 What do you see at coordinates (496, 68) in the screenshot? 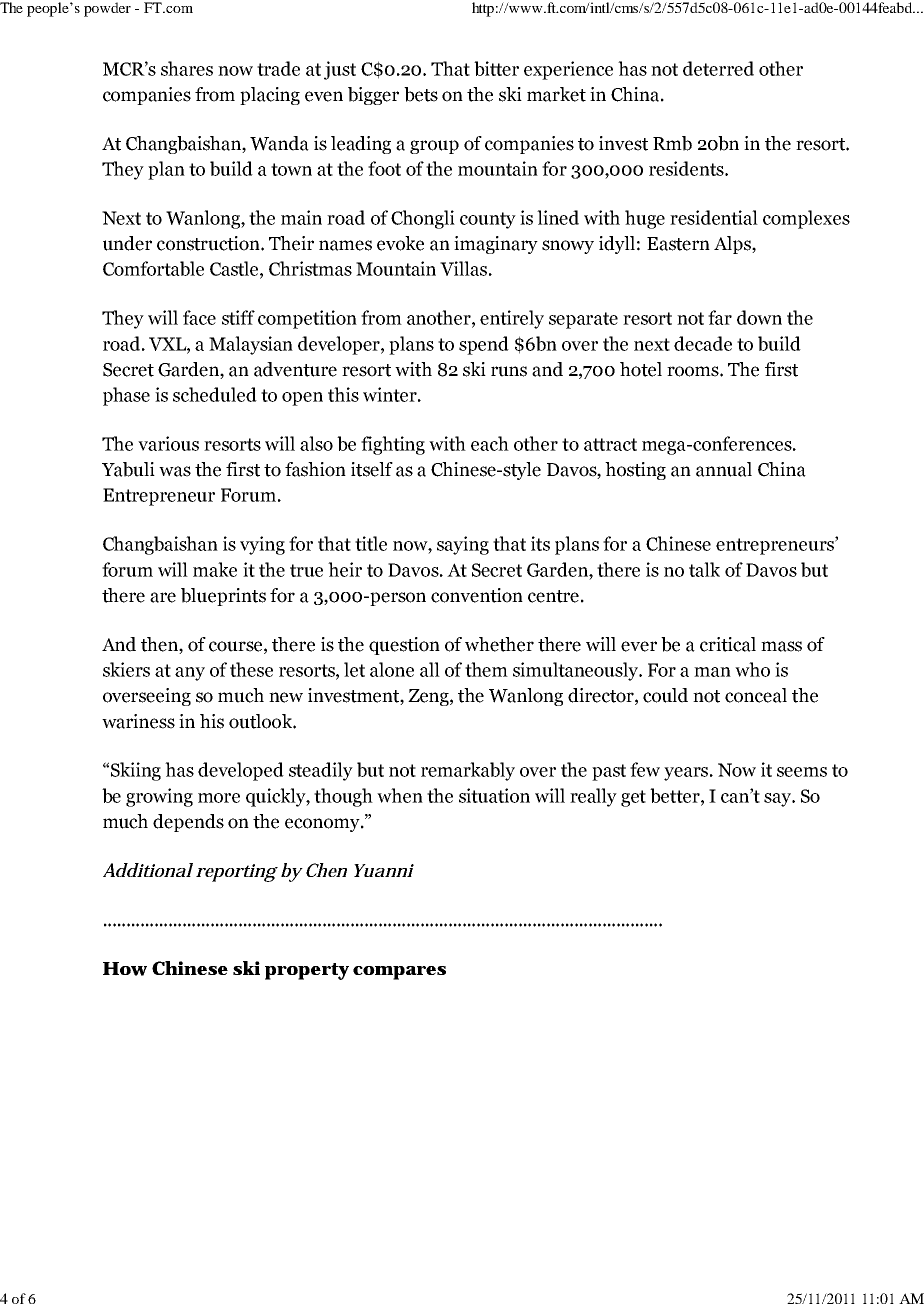
I see `bitter` at bounding box center [496, 68].
